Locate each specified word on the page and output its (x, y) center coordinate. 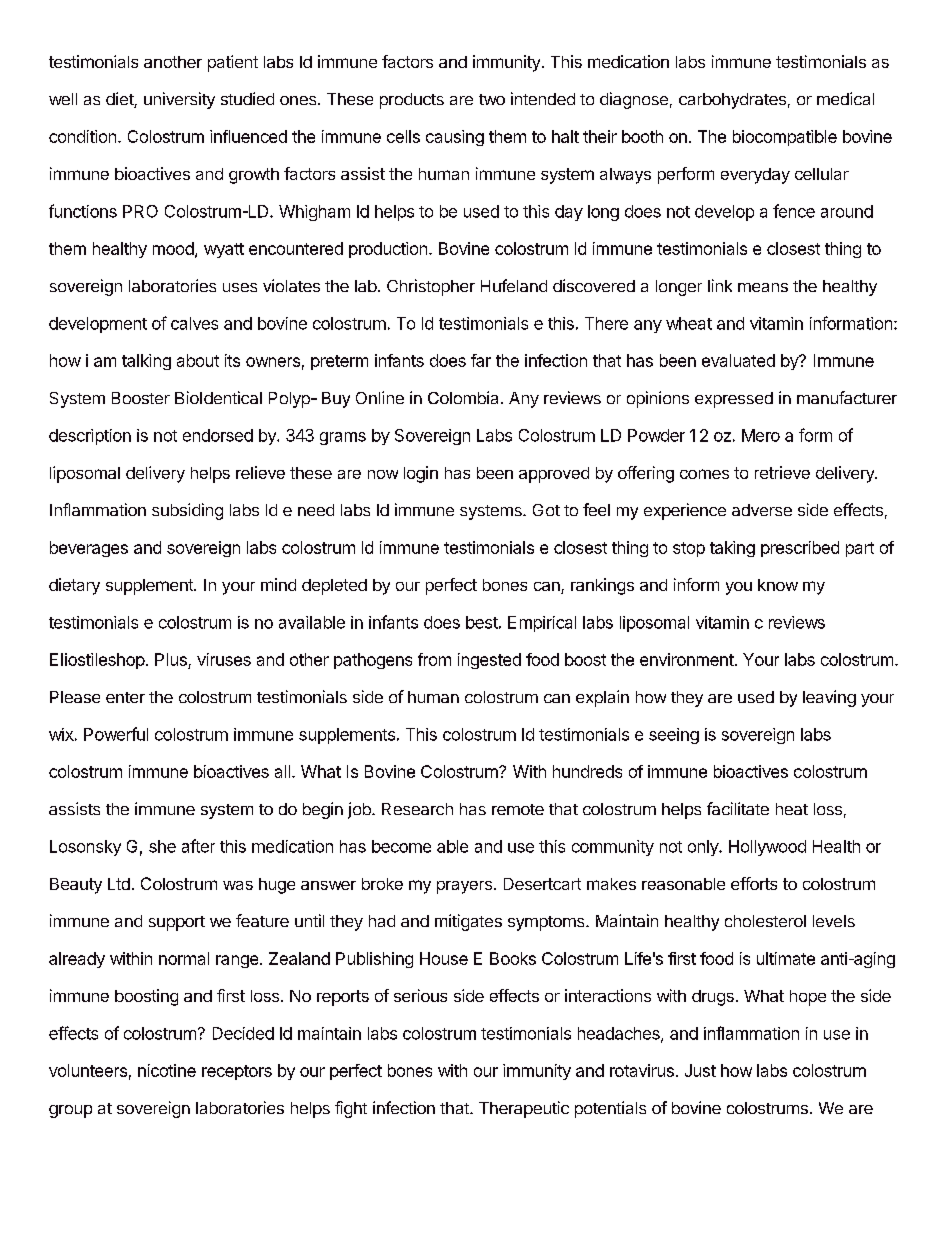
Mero (761, 435)
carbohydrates (732, 101)
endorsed (218, 435)
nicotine (167, 1070)
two (492, 99)
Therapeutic (524, 1109)
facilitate (738, 808)
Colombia (463, 397)
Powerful (116, 734)
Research (417, 809)
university (179, 100)
